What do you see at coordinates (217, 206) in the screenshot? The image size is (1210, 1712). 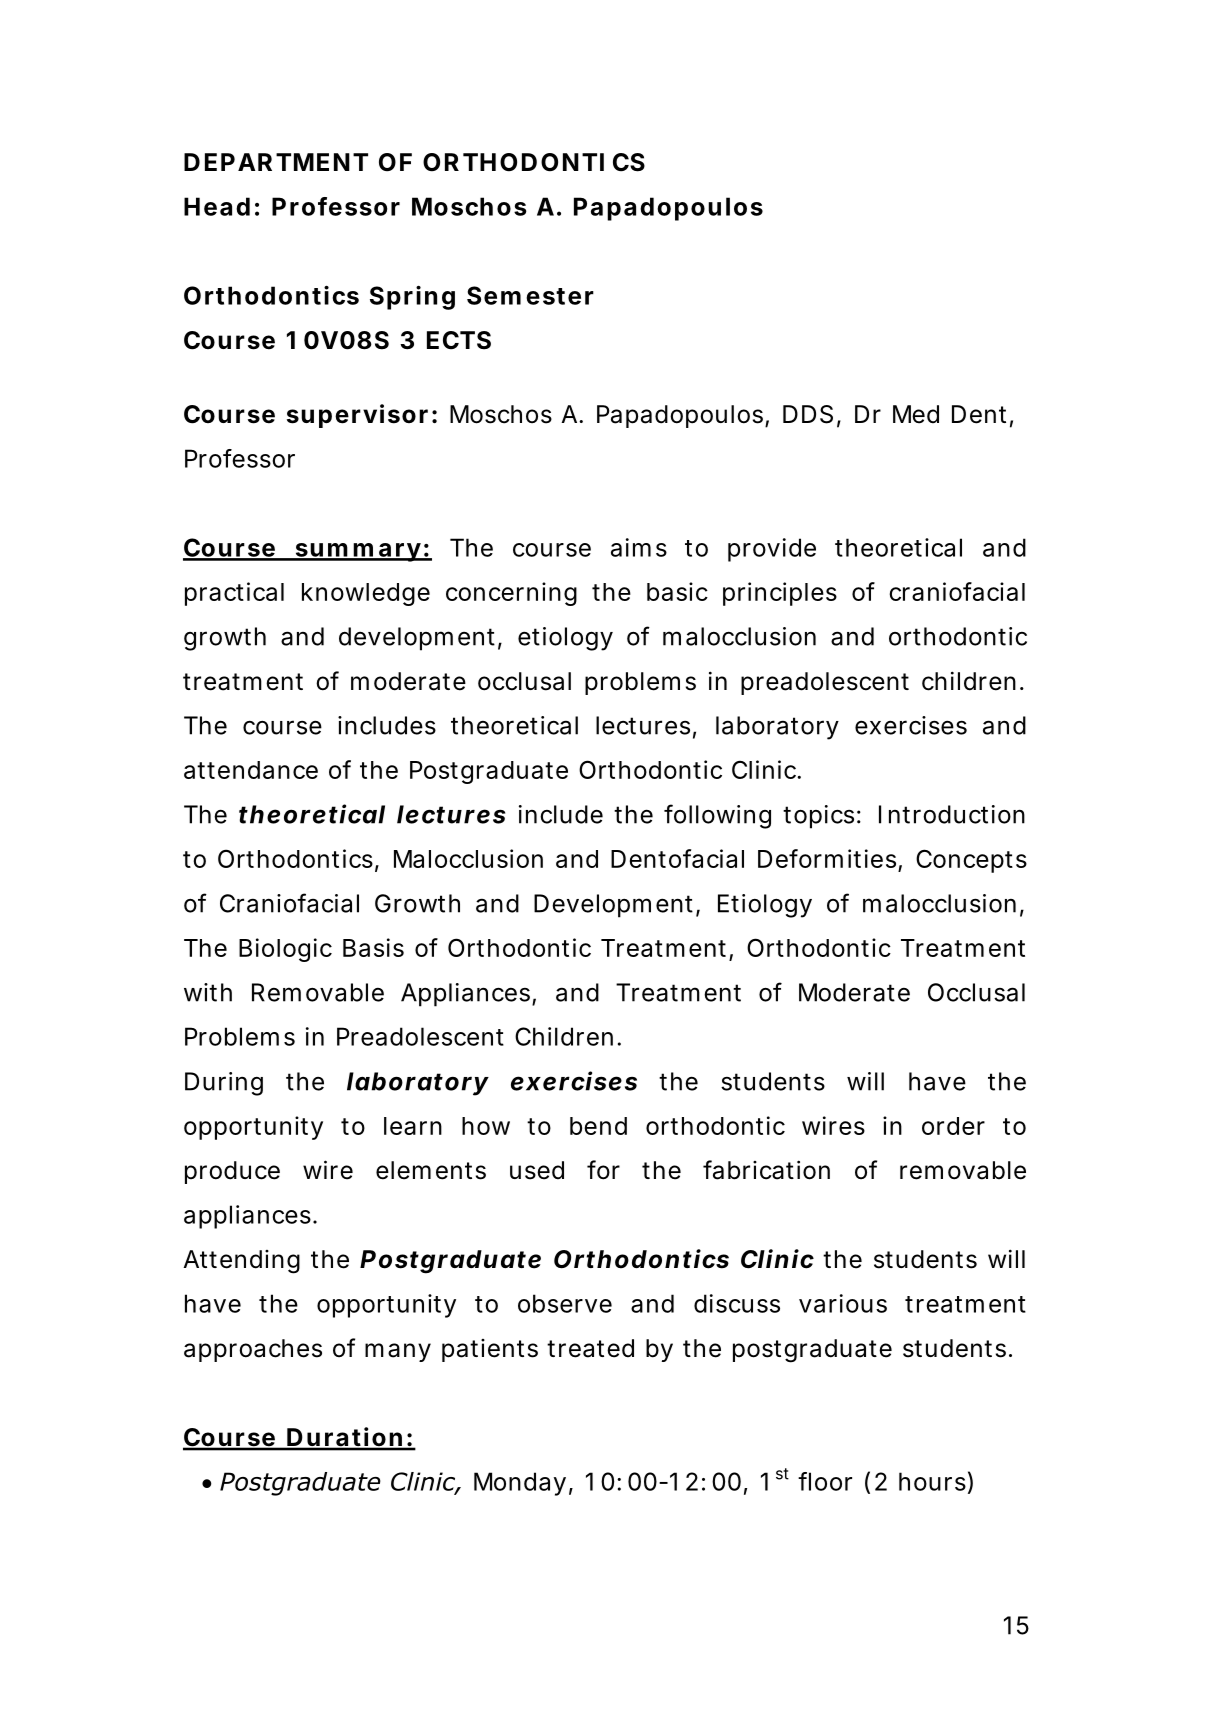 I see `Head` at bounding box center [217, 206].
